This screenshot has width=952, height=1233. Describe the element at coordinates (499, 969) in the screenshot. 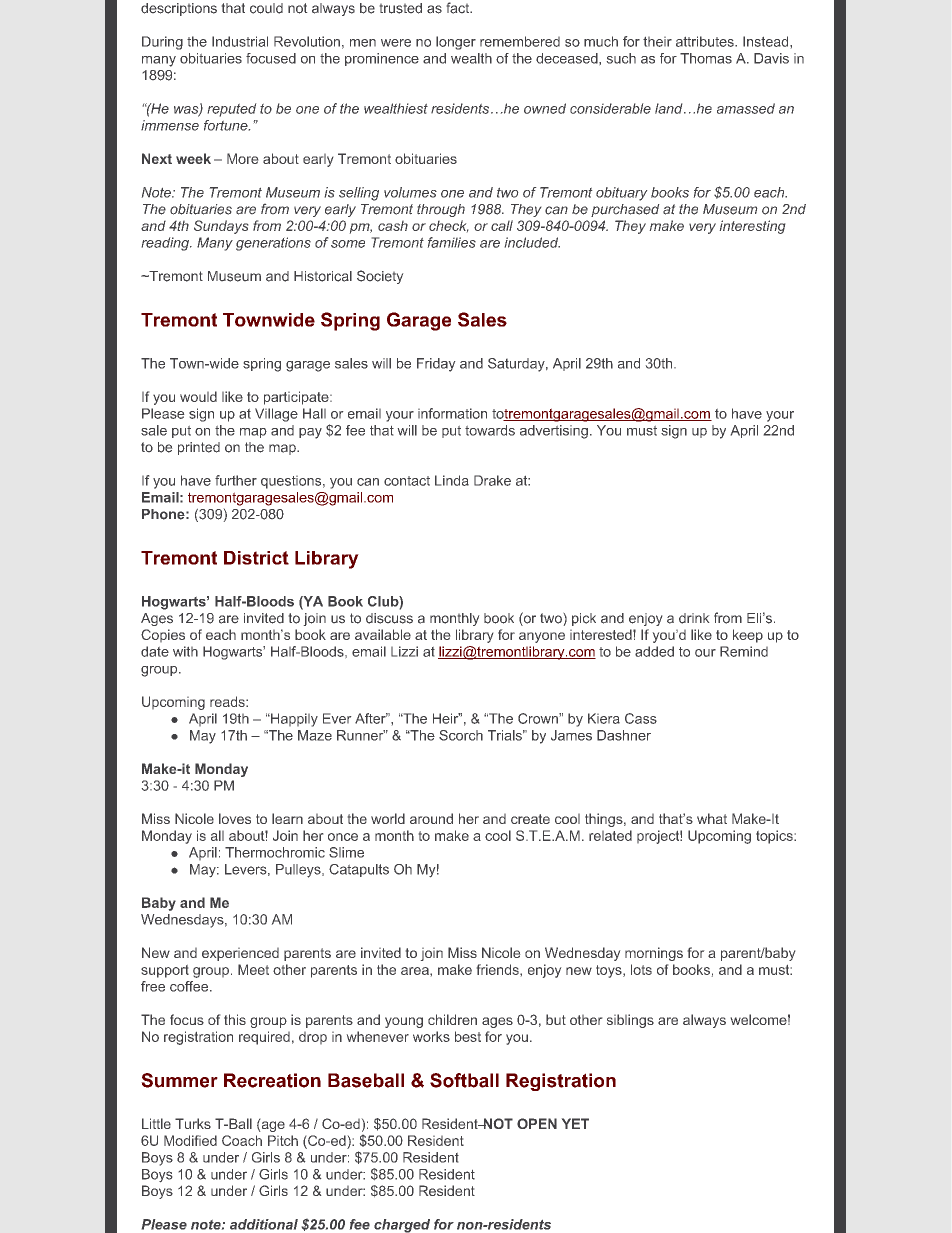

I see `friends` at that location.
